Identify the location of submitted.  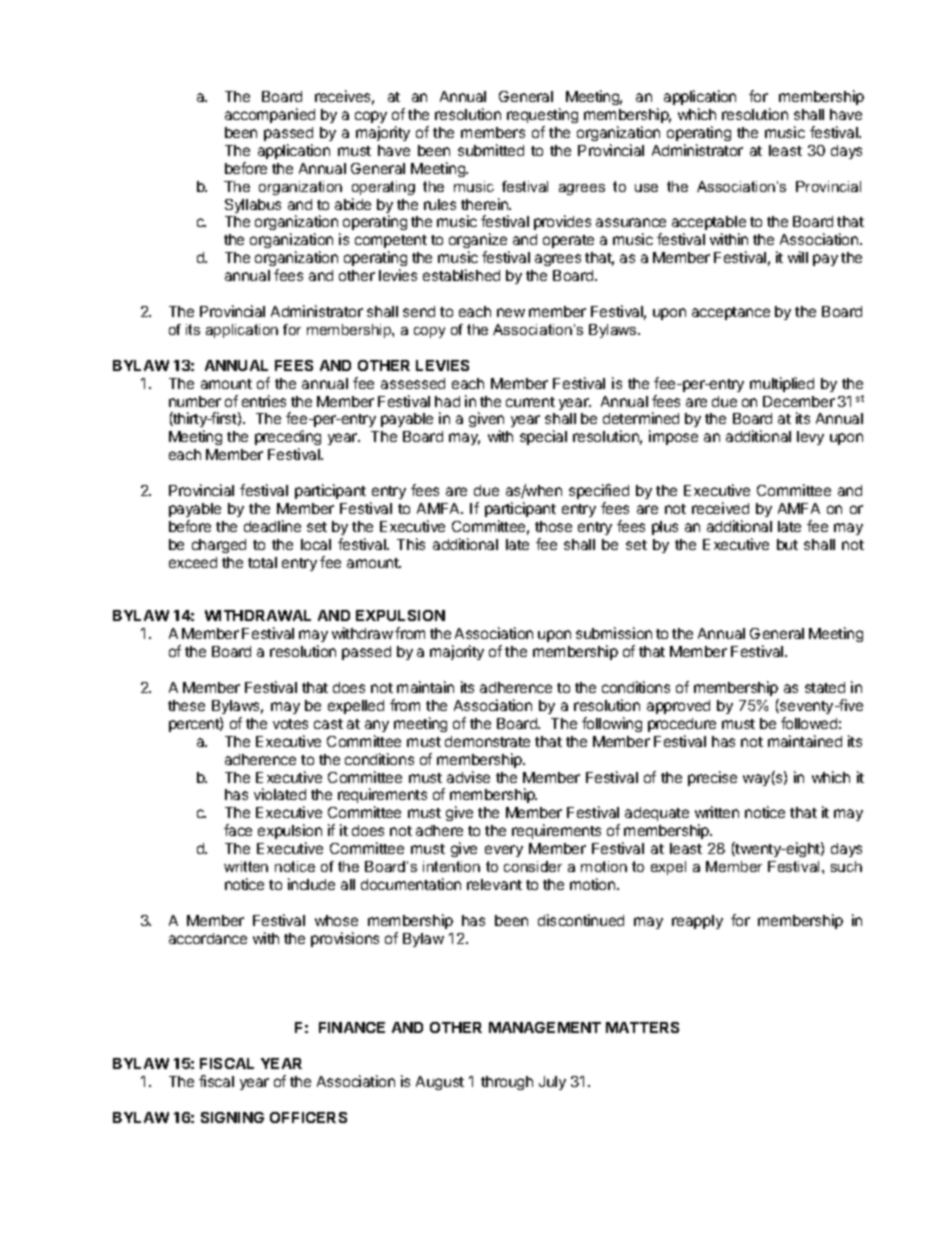
(491, 150).
